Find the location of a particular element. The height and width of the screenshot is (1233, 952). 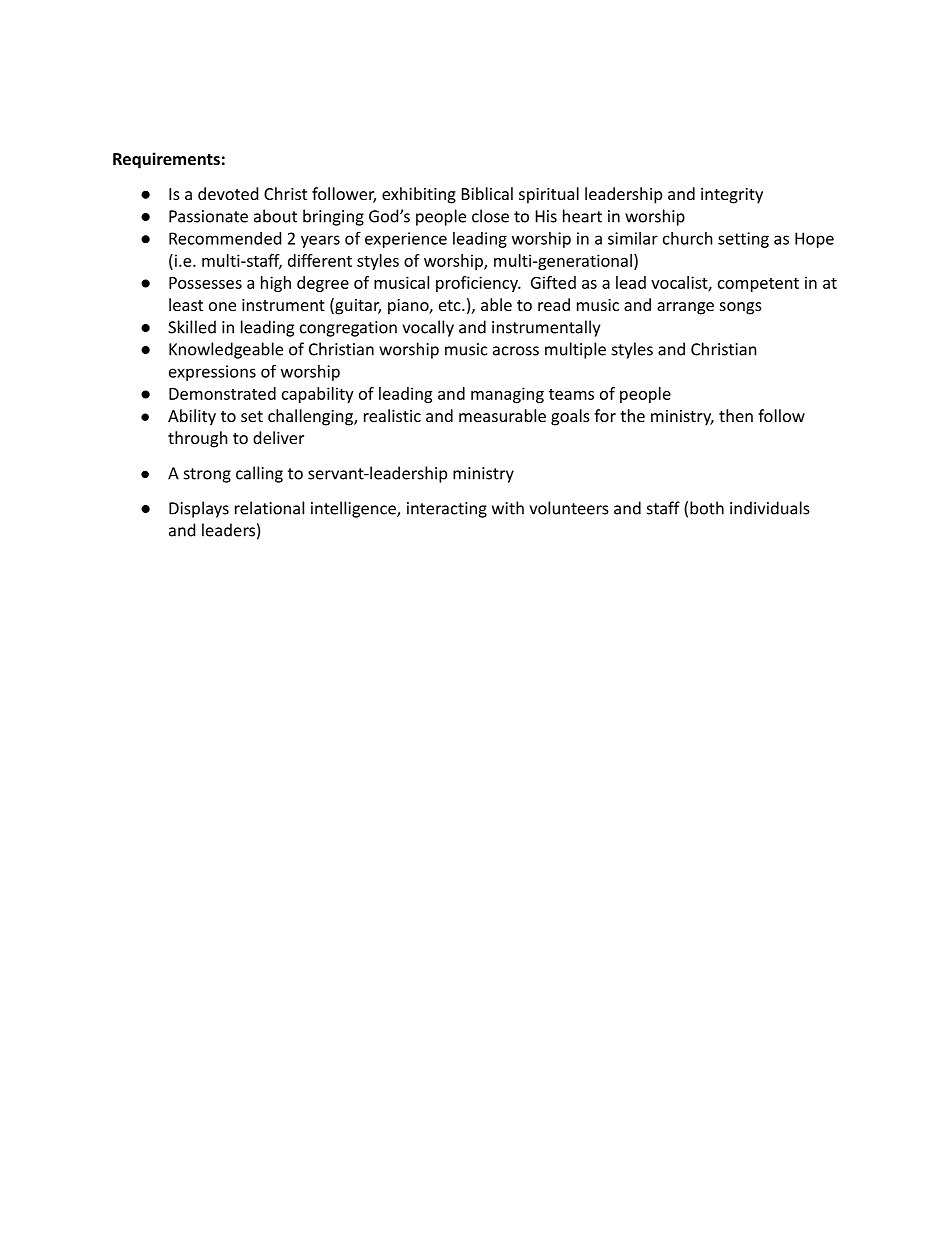

devoted is located at coordinates (228, 193).
